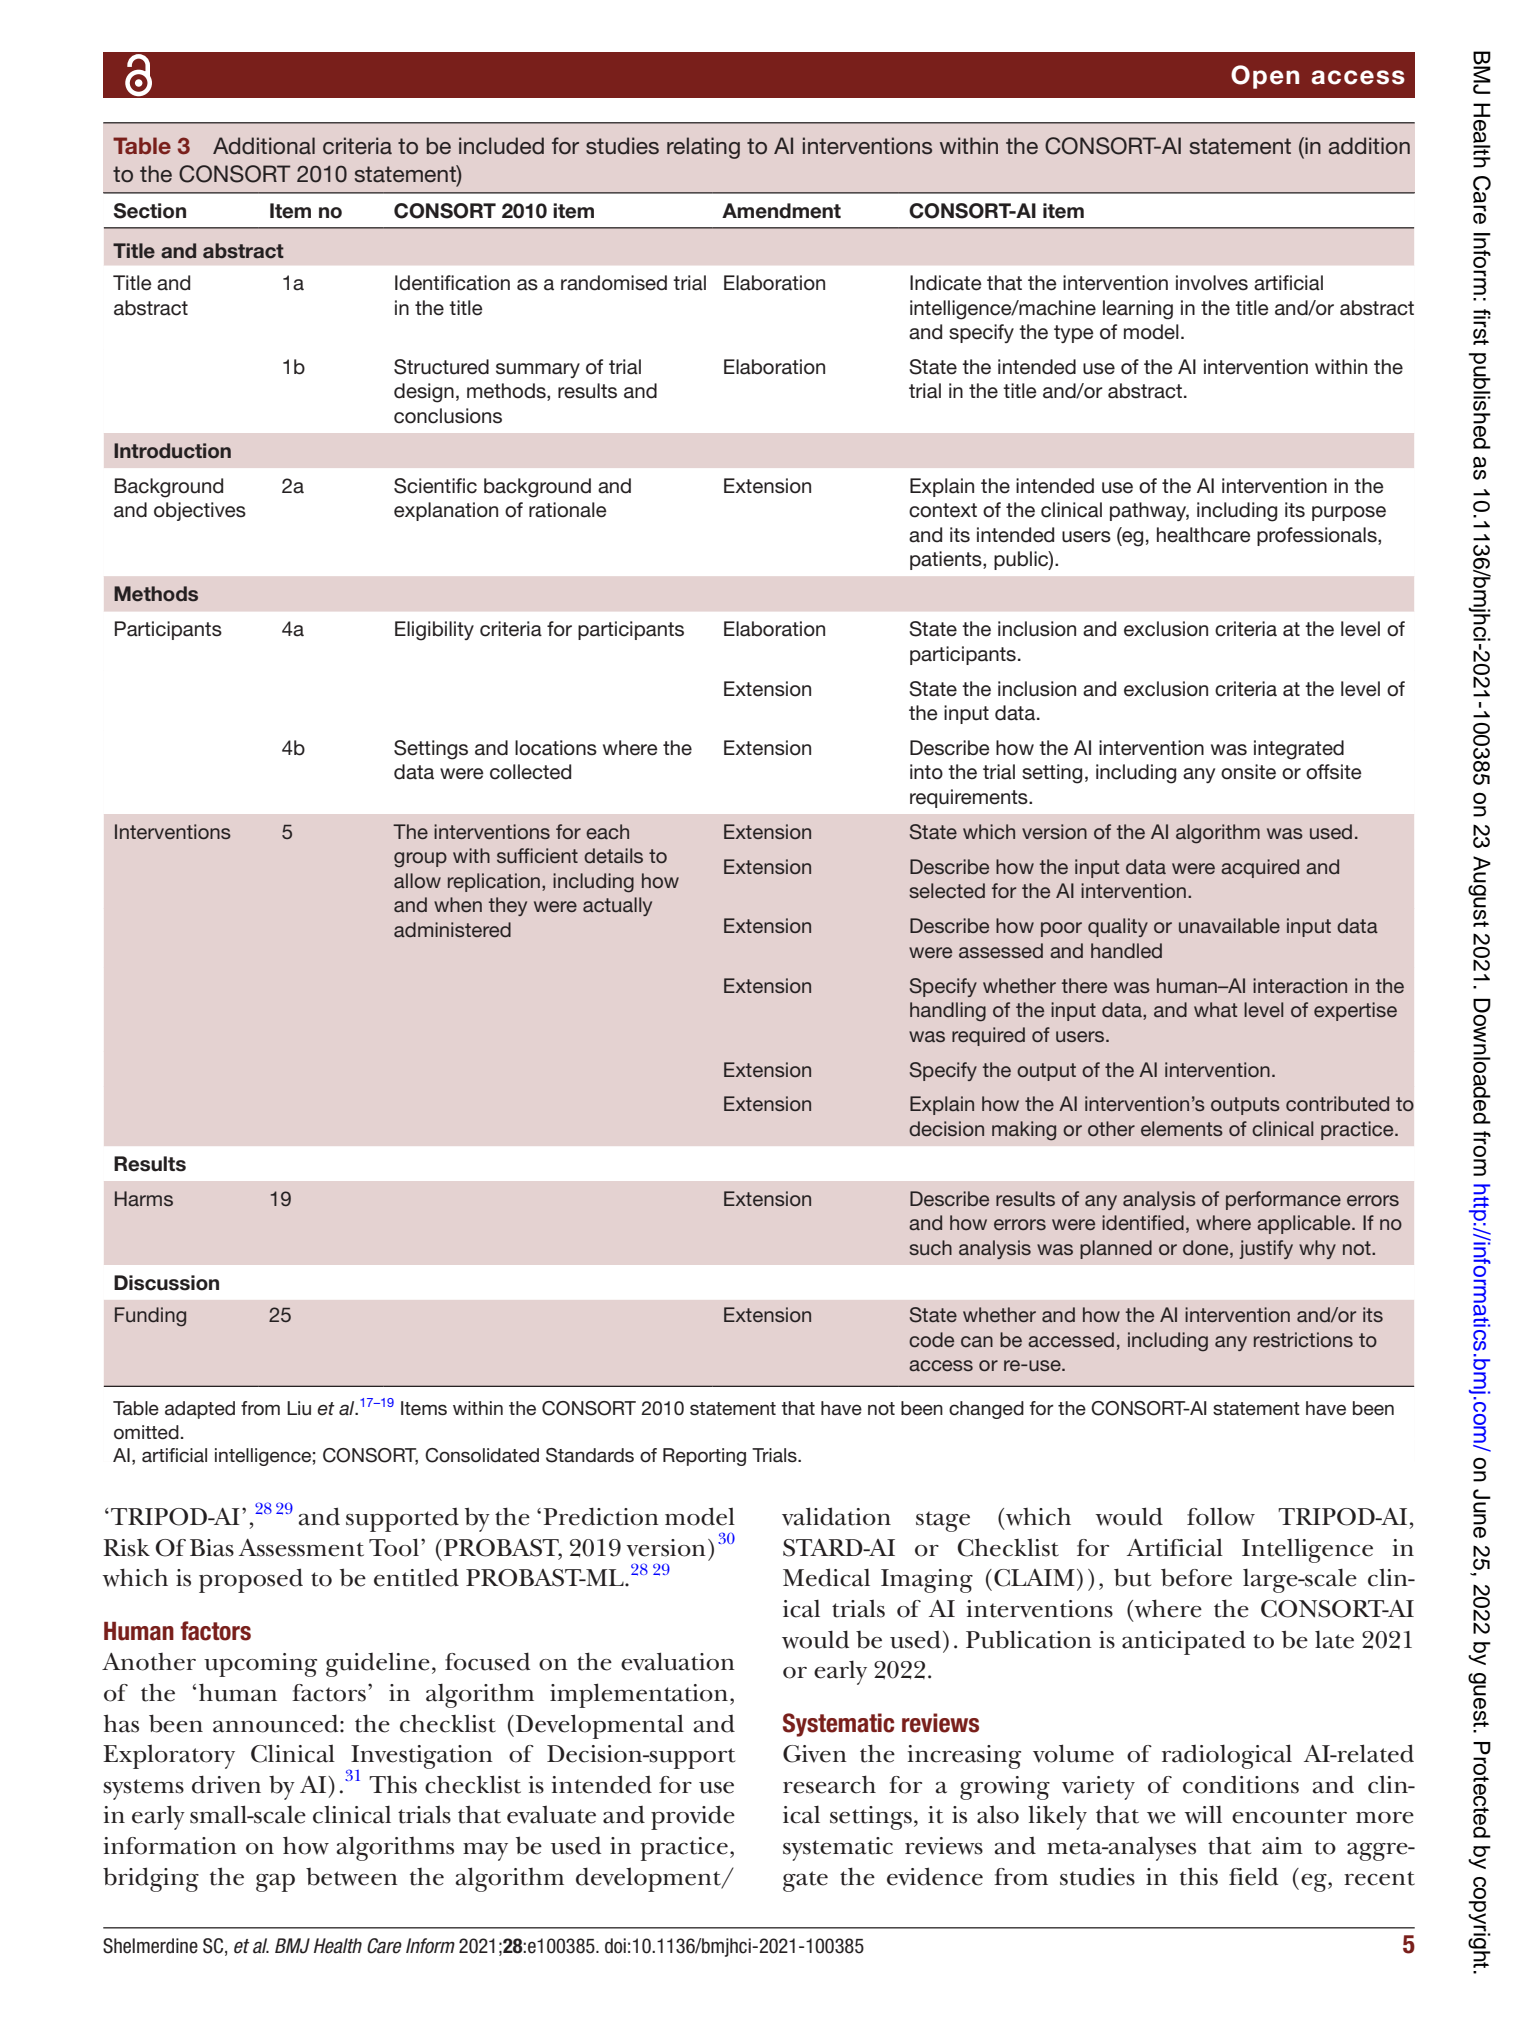 This screenshot has height=2023, width=1518. I want to click on provide, so click(693, 1817).
